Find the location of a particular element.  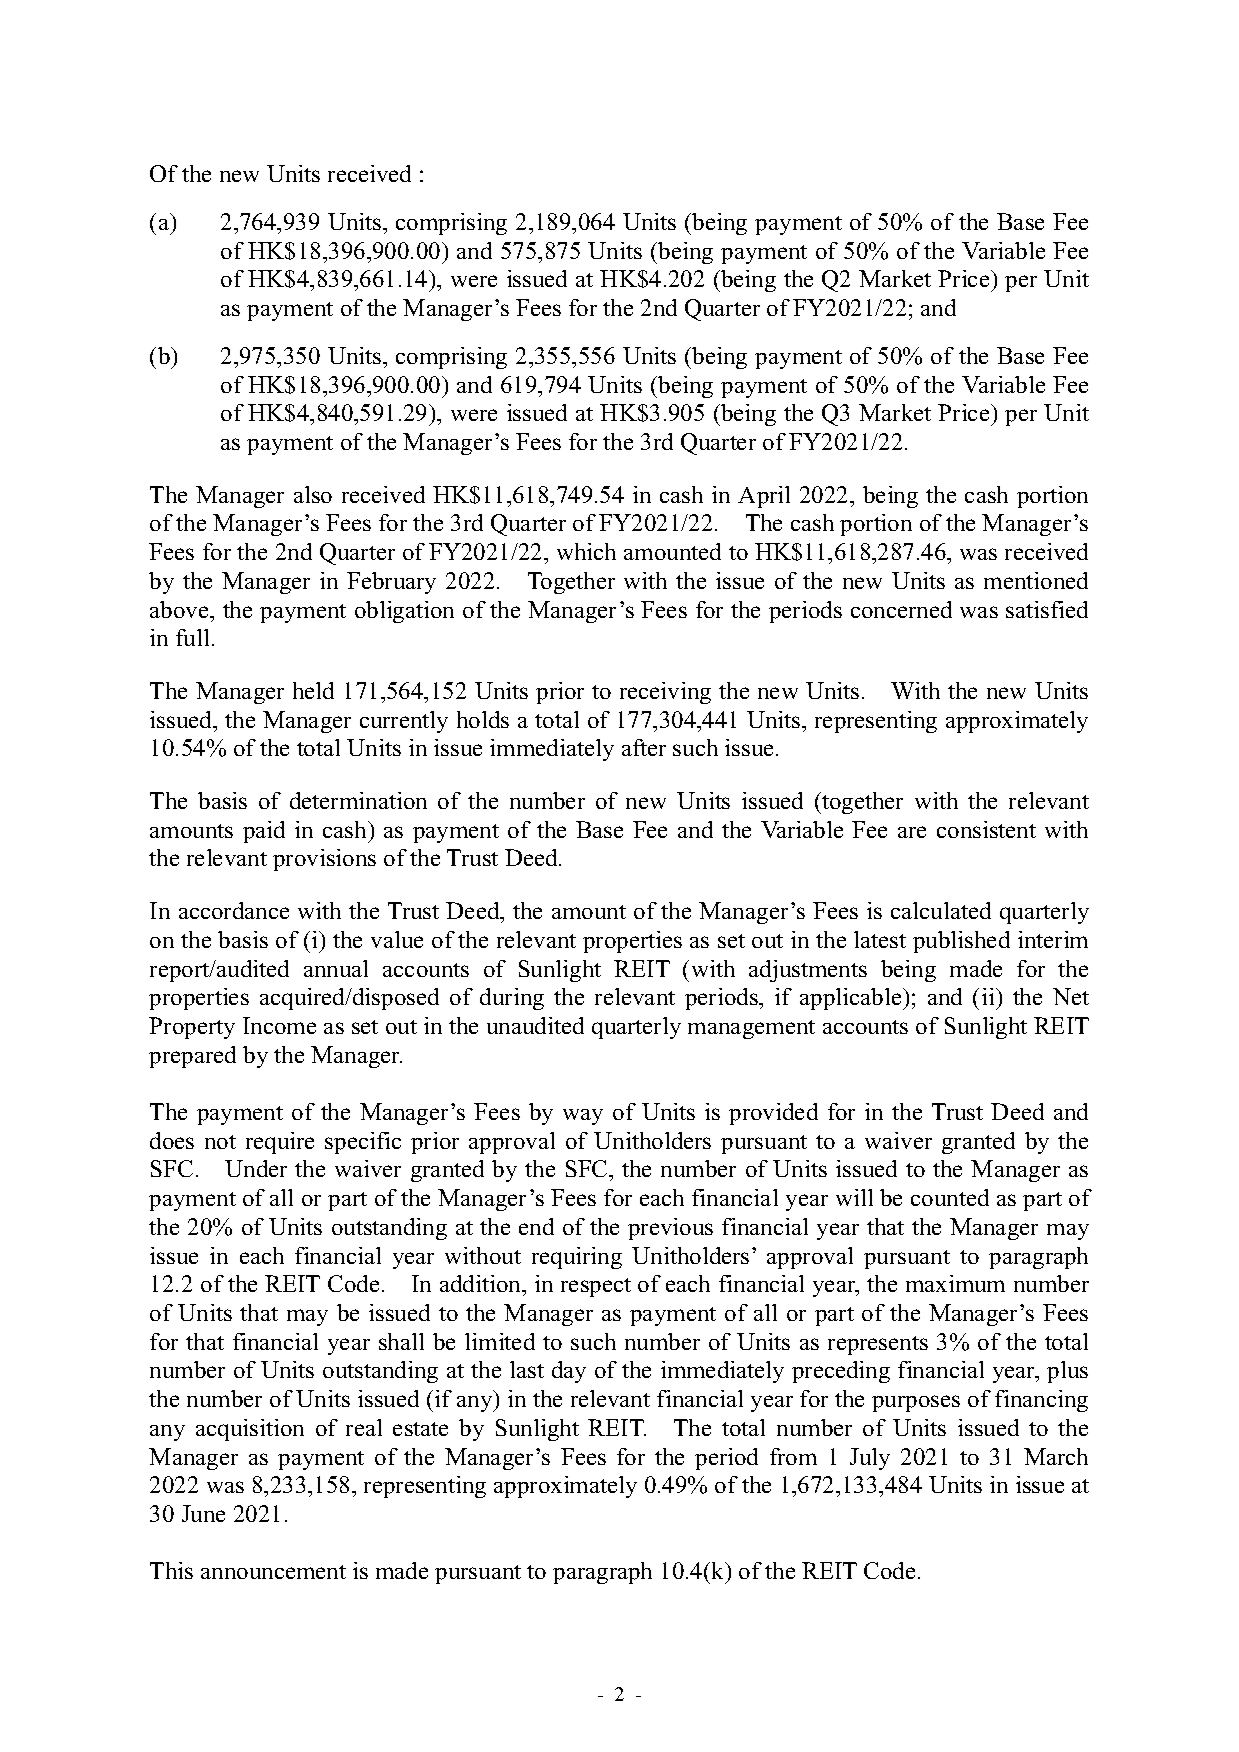

shall is located at coordinates (401, 1341).
